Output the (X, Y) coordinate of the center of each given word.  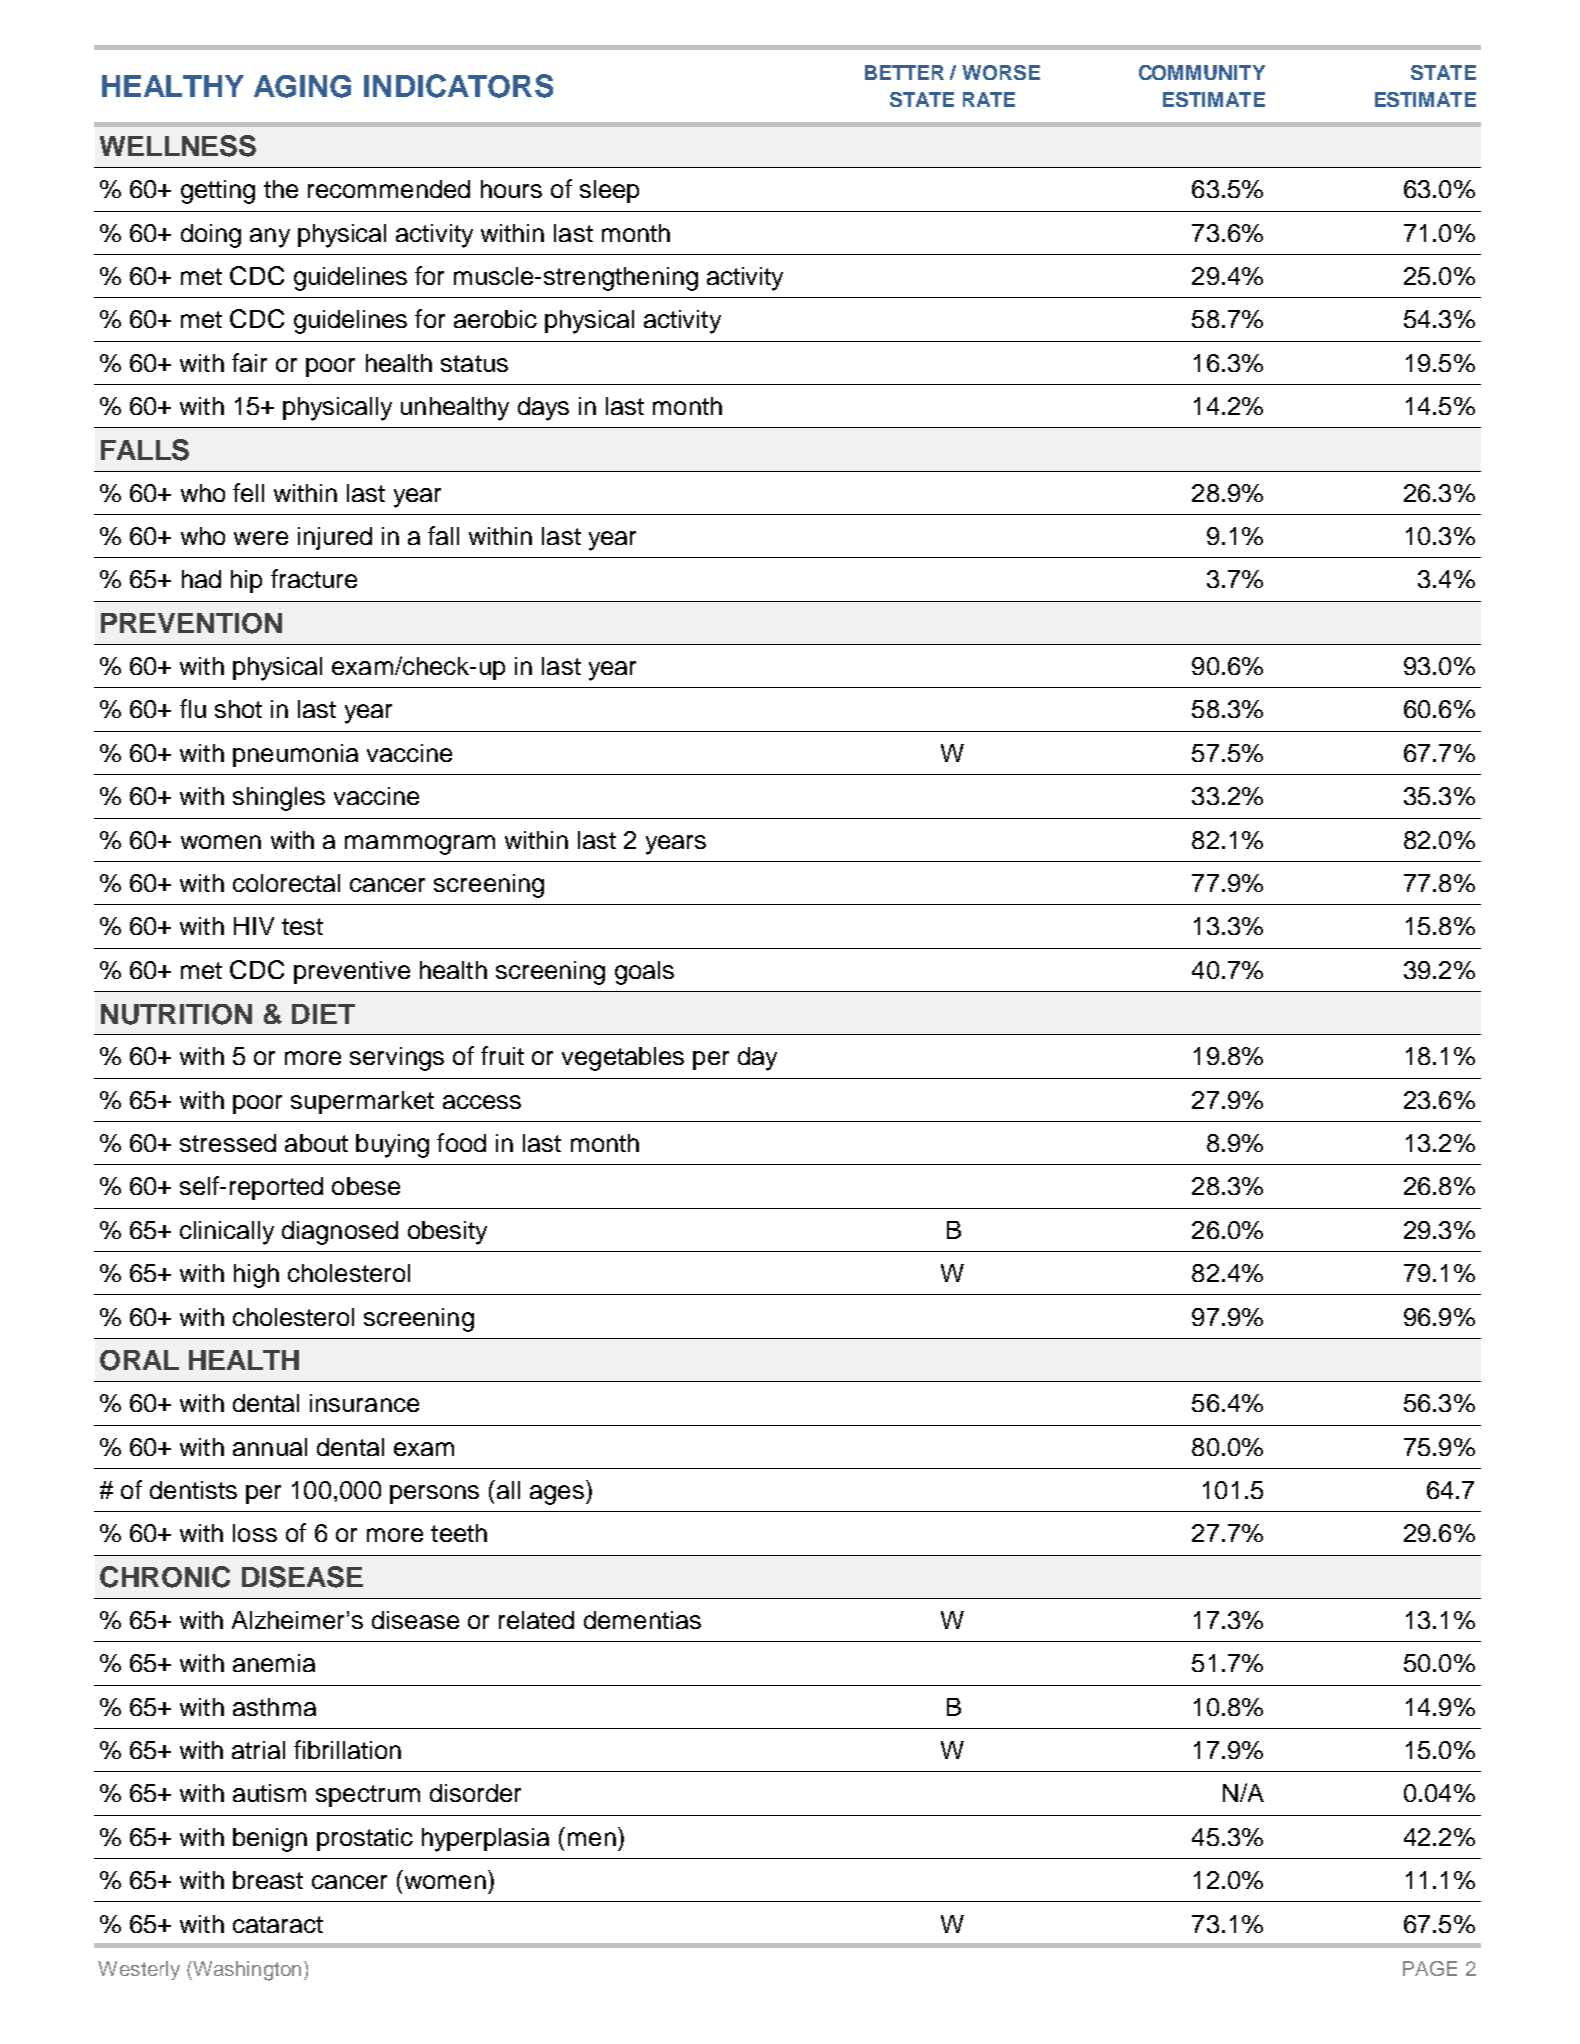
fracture (314, 578)
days (543, 409)
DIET (323, 1014)
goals (644, 973)
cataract (278, 1924)
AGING (302, 86)
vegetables (623, 1059)
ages (557, 1495)
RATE (989, 99)
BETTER (904, 72)
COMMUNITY (1202, 72)
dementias (642, 1620)
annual (270, 1447)
